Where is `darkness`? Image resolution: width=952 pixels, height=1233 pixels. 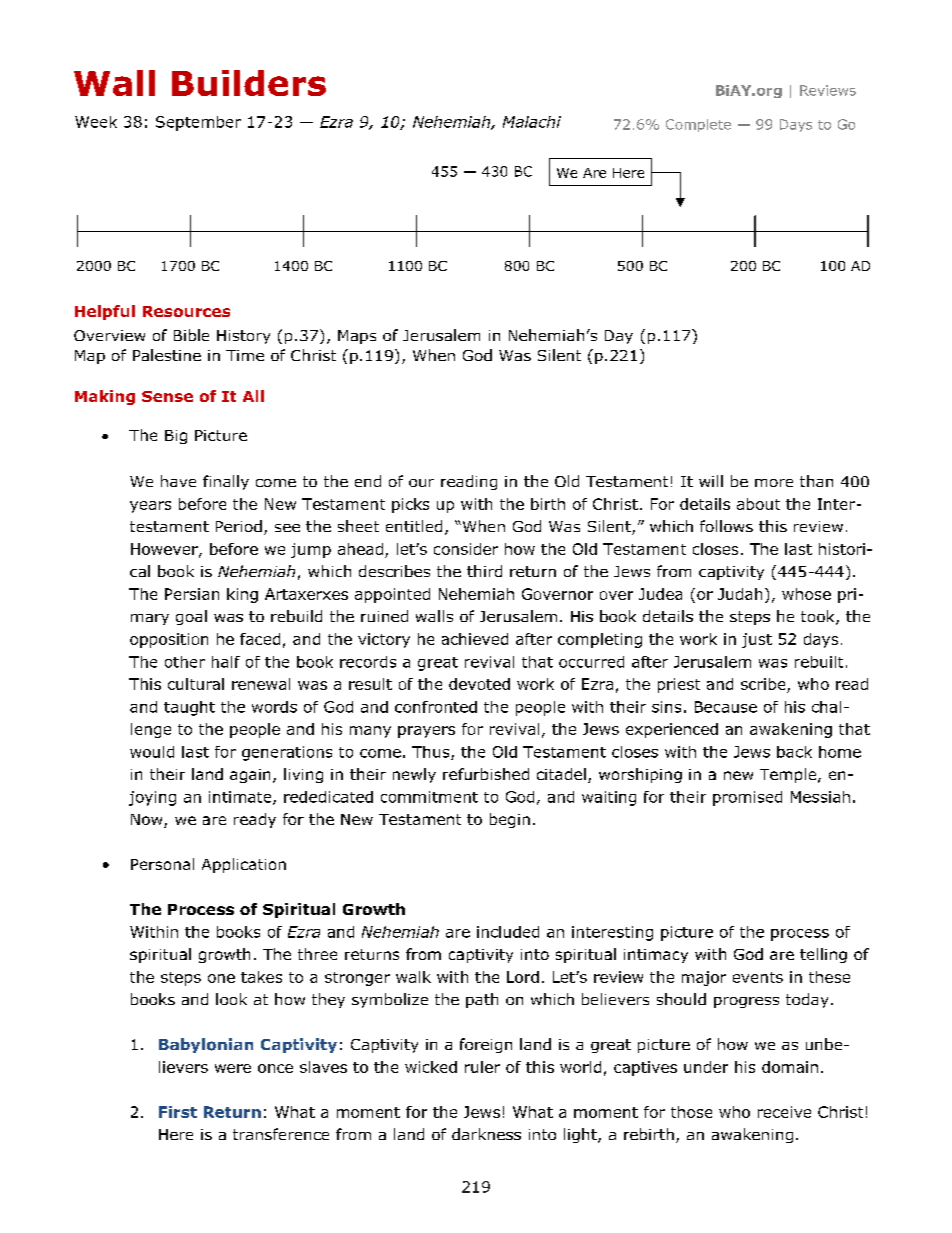 darkness is located at coordinates (486, 1134).
